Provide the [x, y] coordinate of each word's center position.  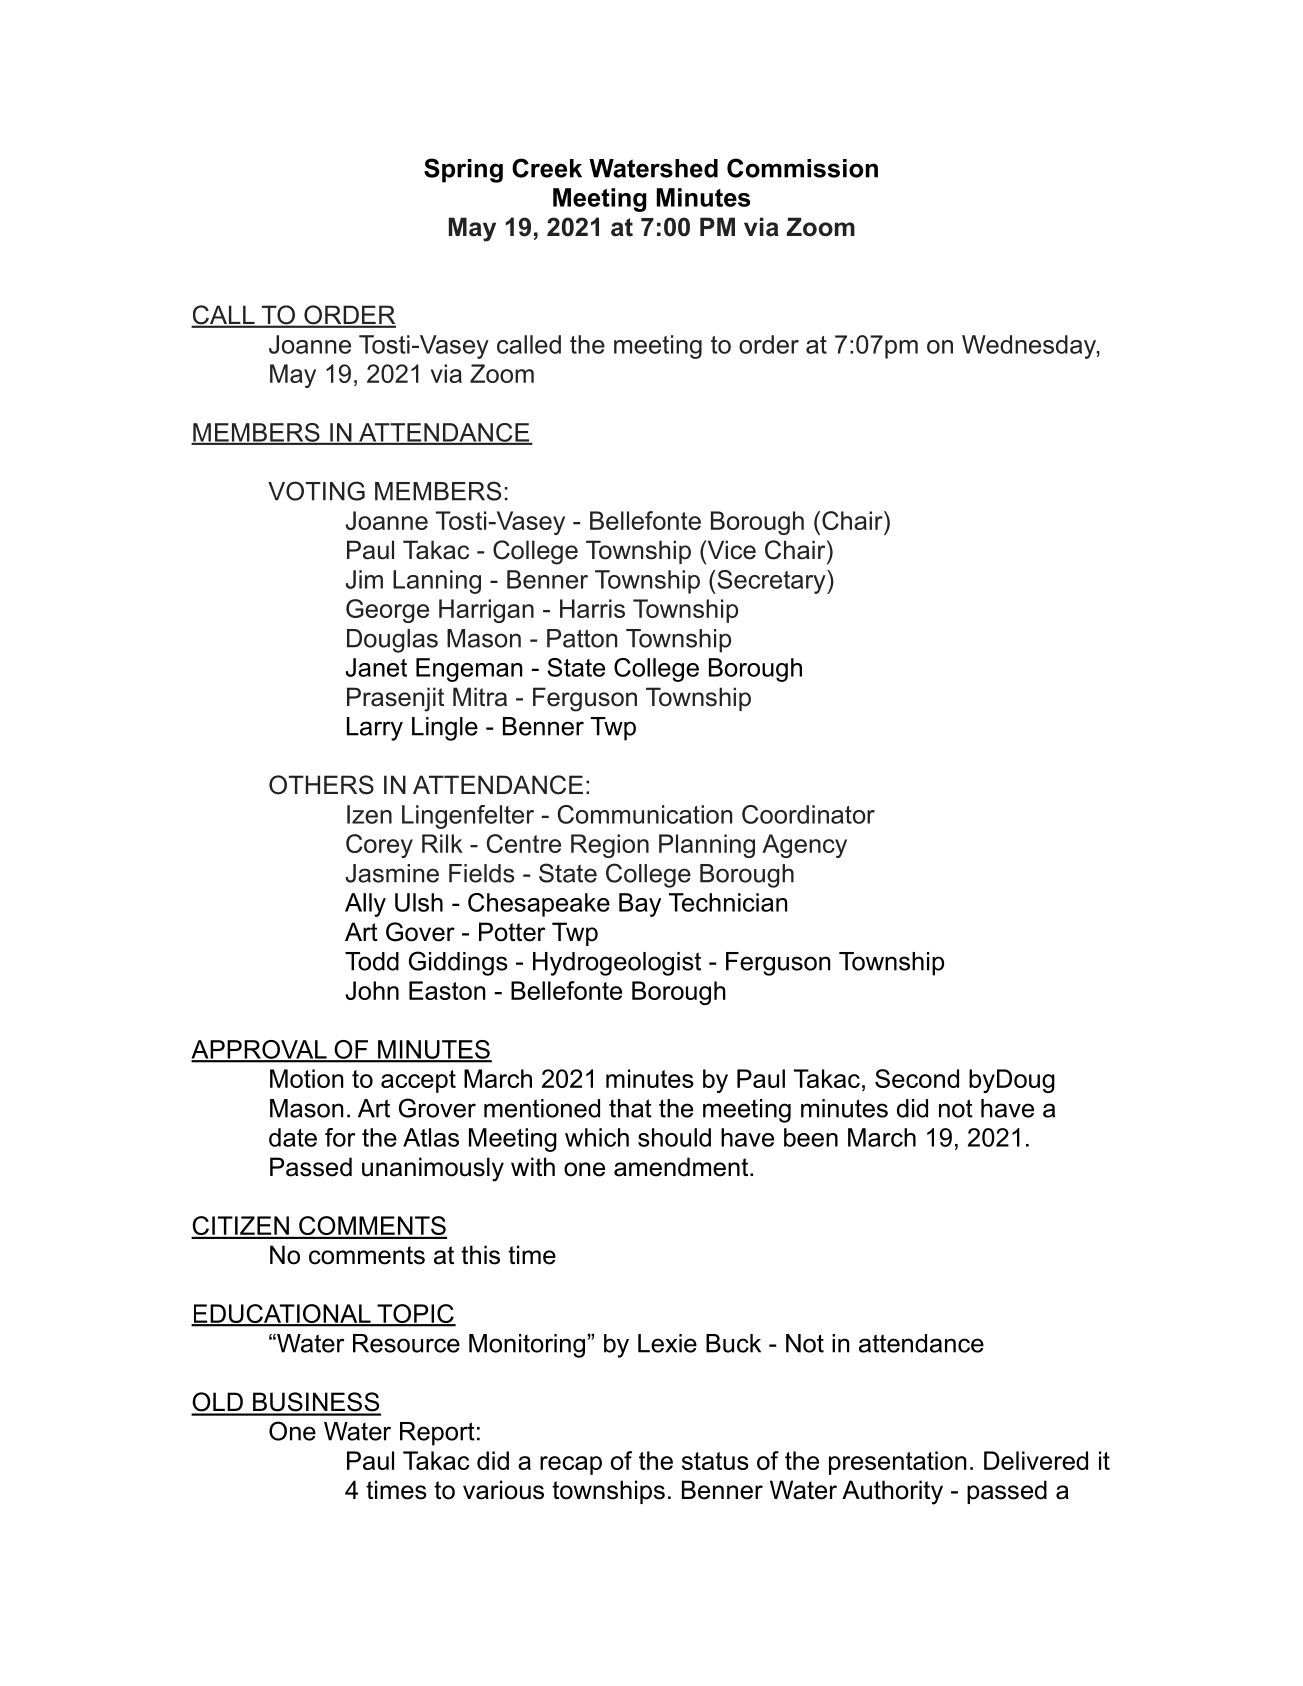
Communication [645, 814]
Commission [802, 168]
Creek [547, 168]
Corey [379, 846]
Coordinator [808, 814]
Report [437, 1434]
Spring [463, 170]
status [715, 1461]
